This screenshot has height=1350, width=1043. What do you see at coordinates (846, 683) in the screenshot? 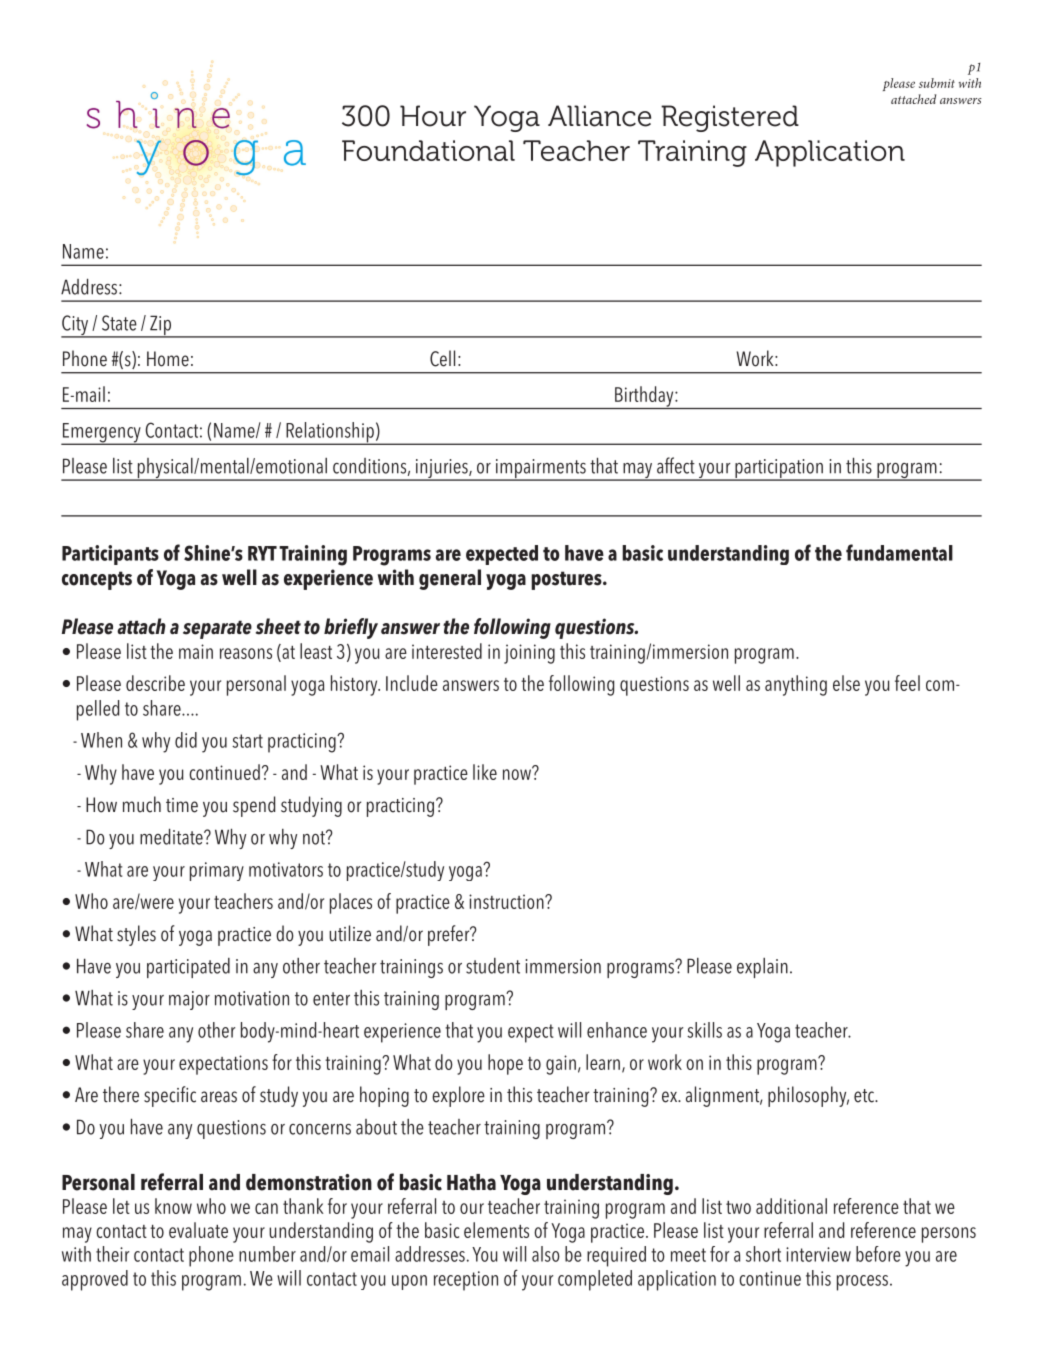
I see `else` at bounding box center [846, 683].
